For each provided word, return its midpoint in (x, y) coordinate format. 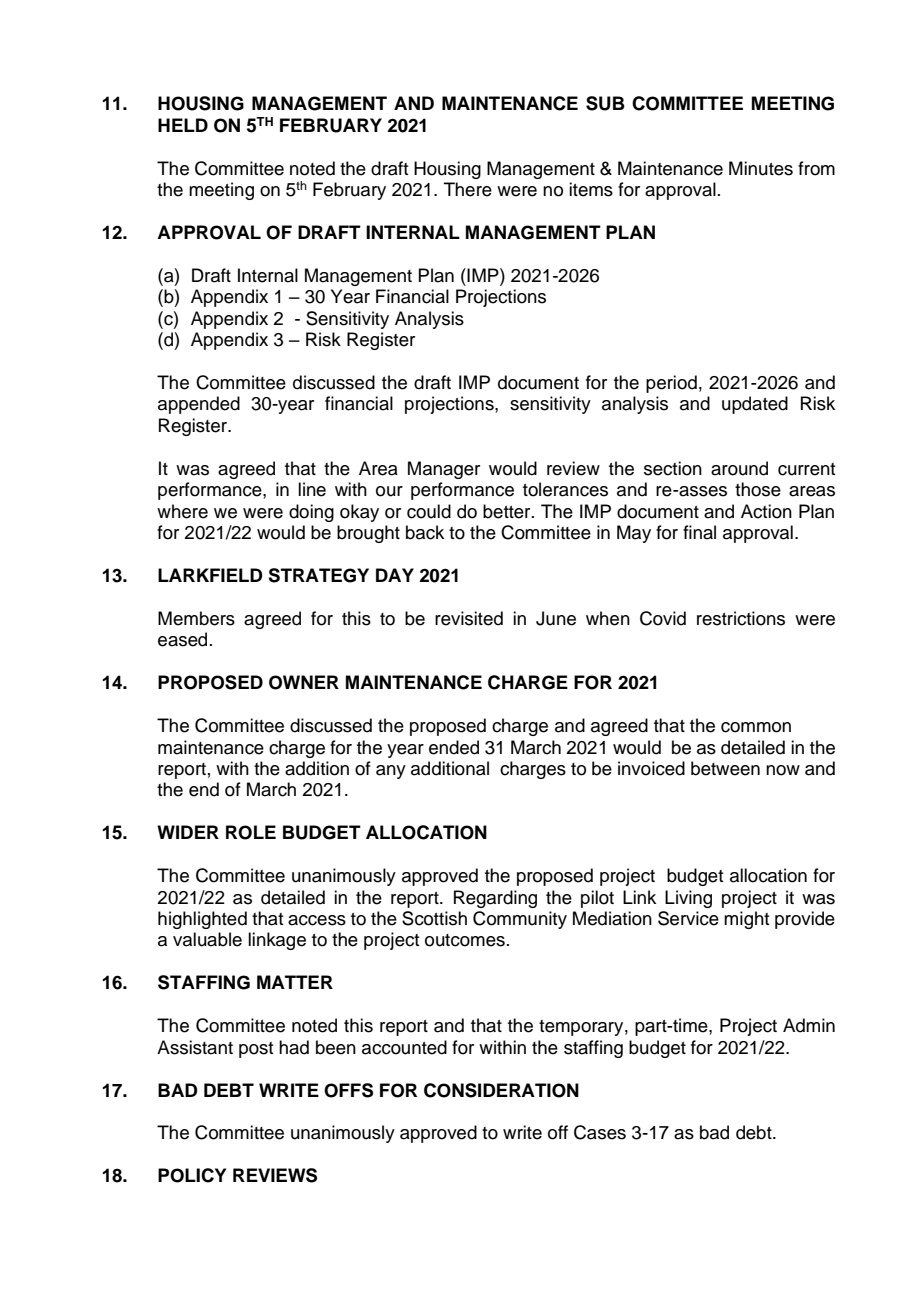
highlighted (202, 920)
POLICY (192, 1175)
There (468, 189)
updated (755, 405)
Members (196, 618)
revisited (469, 618)
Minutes (761, 168)
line (312, 489)
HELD (183, 125)
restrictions (741, 618)
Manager (444, 470)
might (746, 920)
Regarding (495, 899)
